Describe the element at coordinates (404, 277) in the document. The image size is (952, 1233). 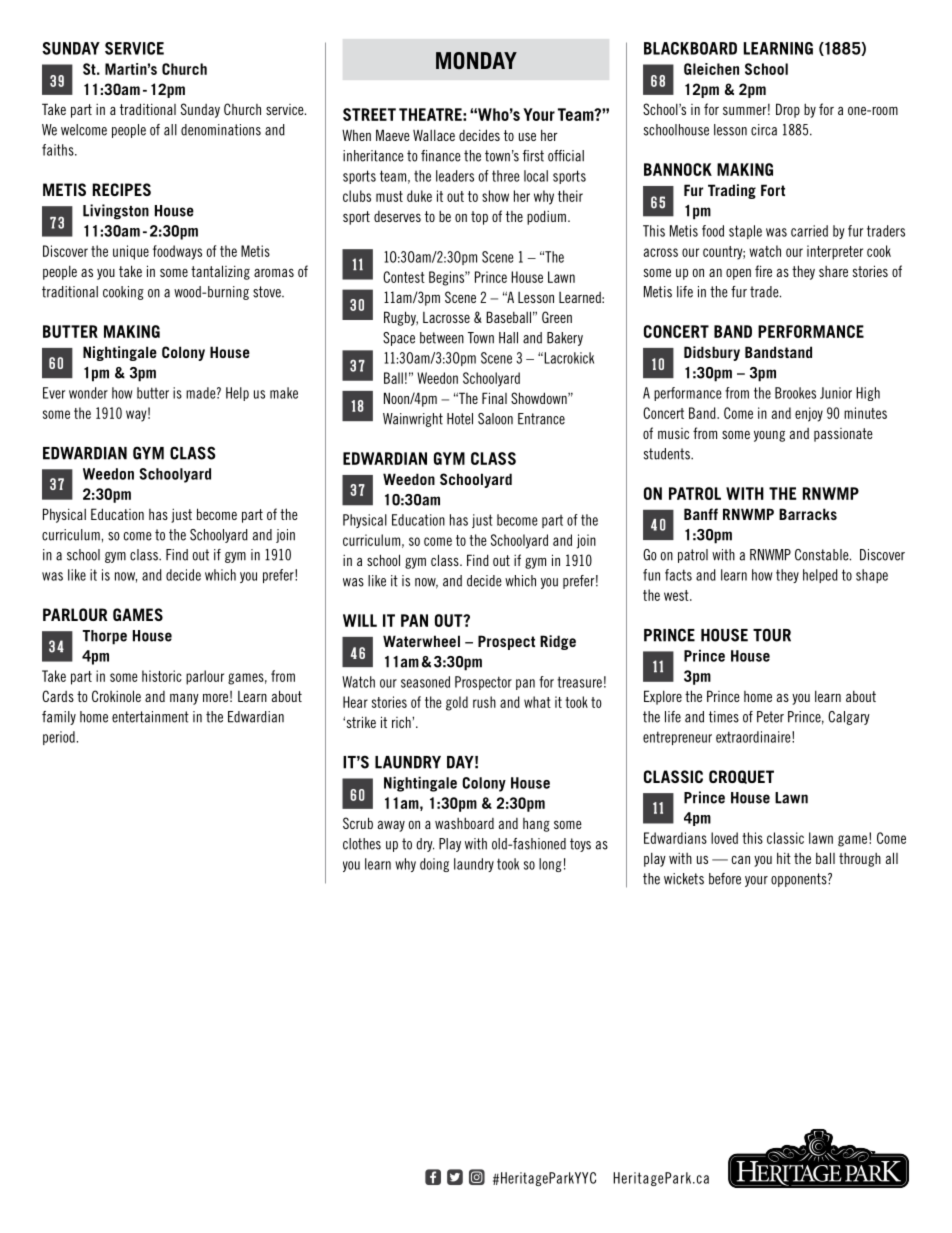
I see `Contest` at that location.
